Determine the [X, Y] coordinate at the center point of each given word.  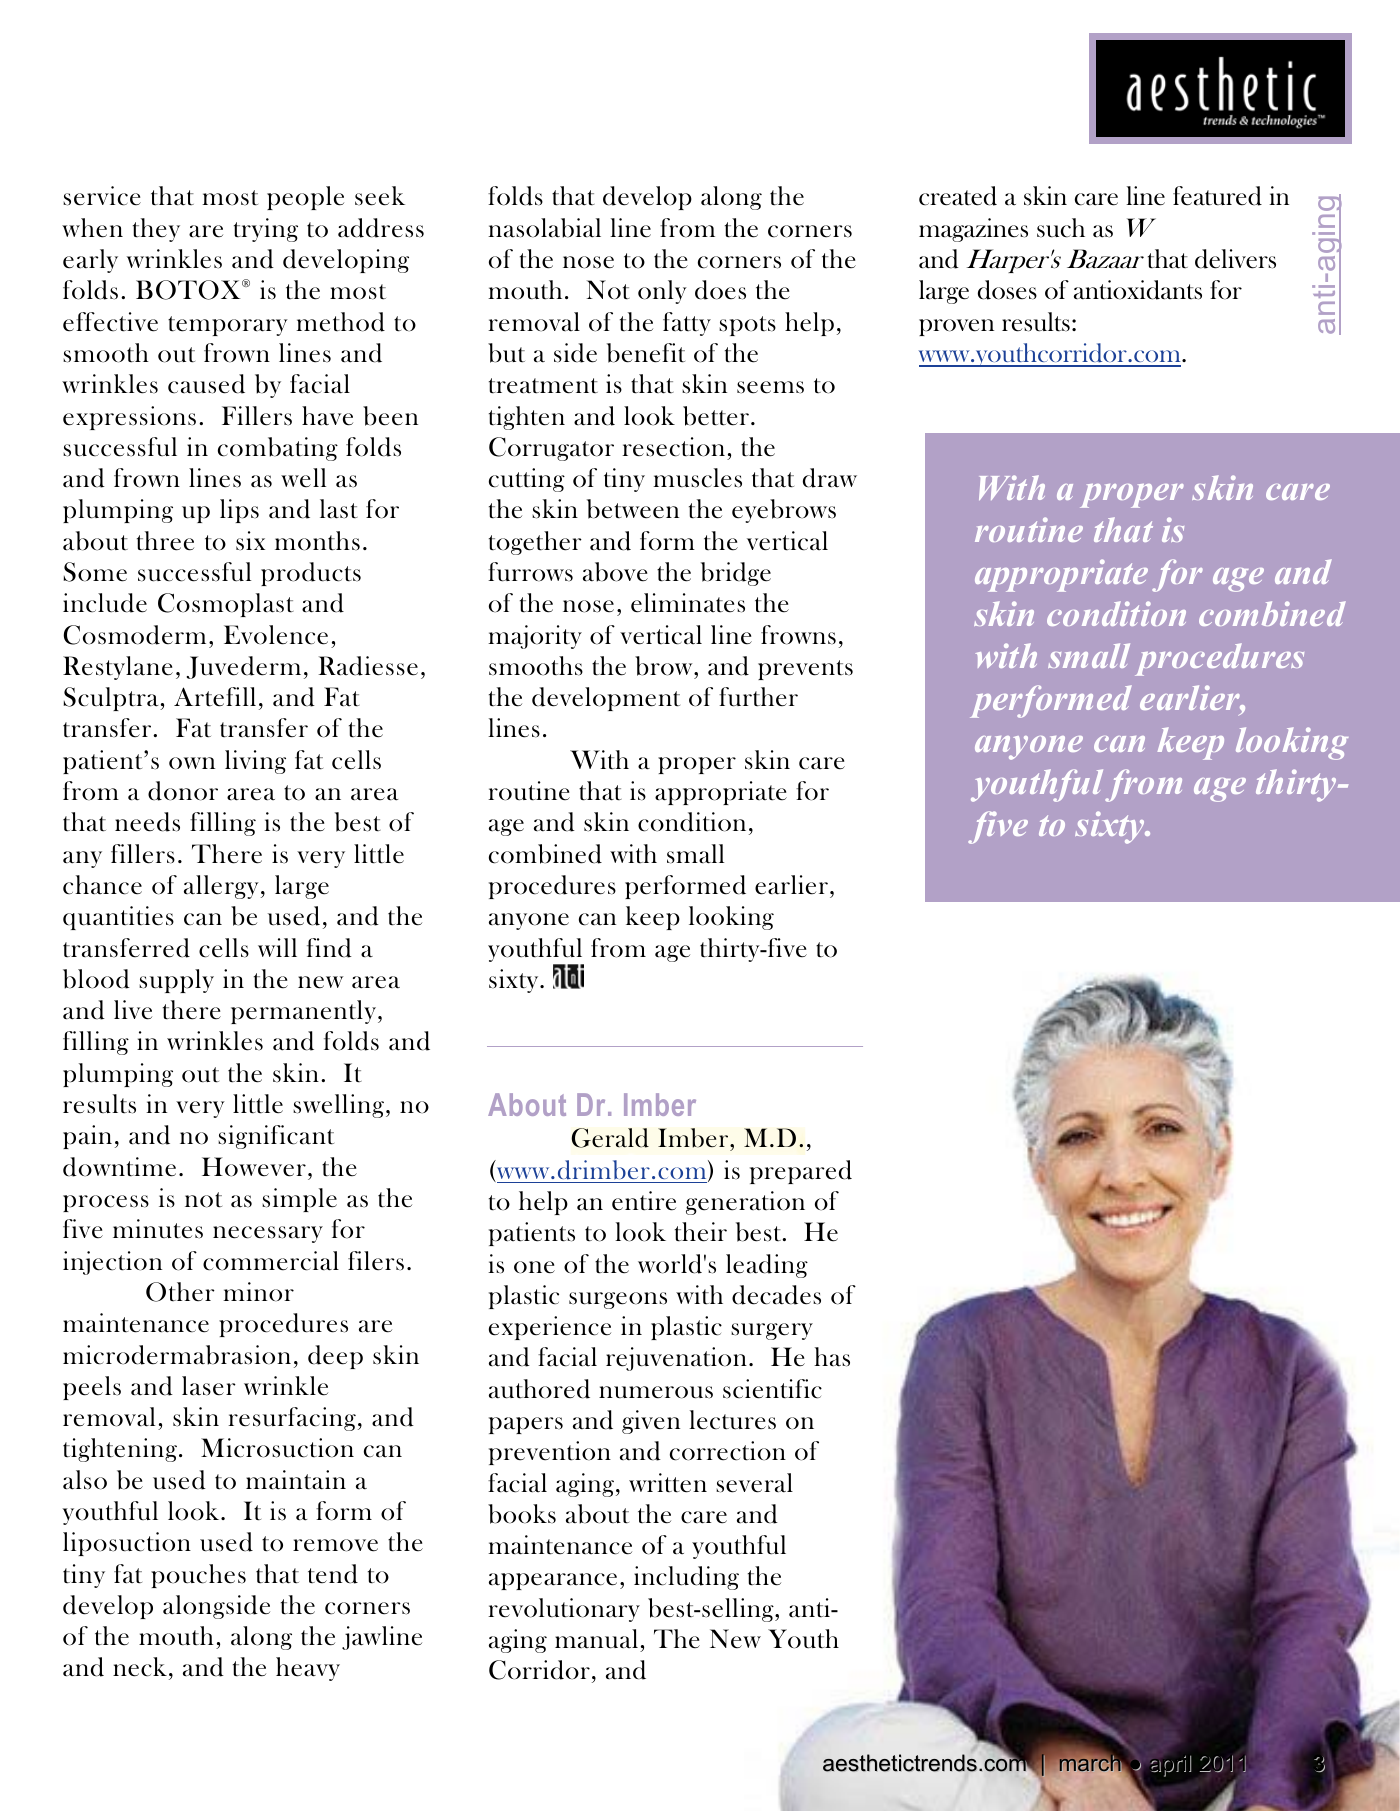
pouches [198, 1576]
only [662, 292]
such [1061, 228]
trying [266, 230]
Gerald [610, 1138]
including [686, 1578]
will [277, 947]
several [754, 1483]
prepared [801, 1172]
